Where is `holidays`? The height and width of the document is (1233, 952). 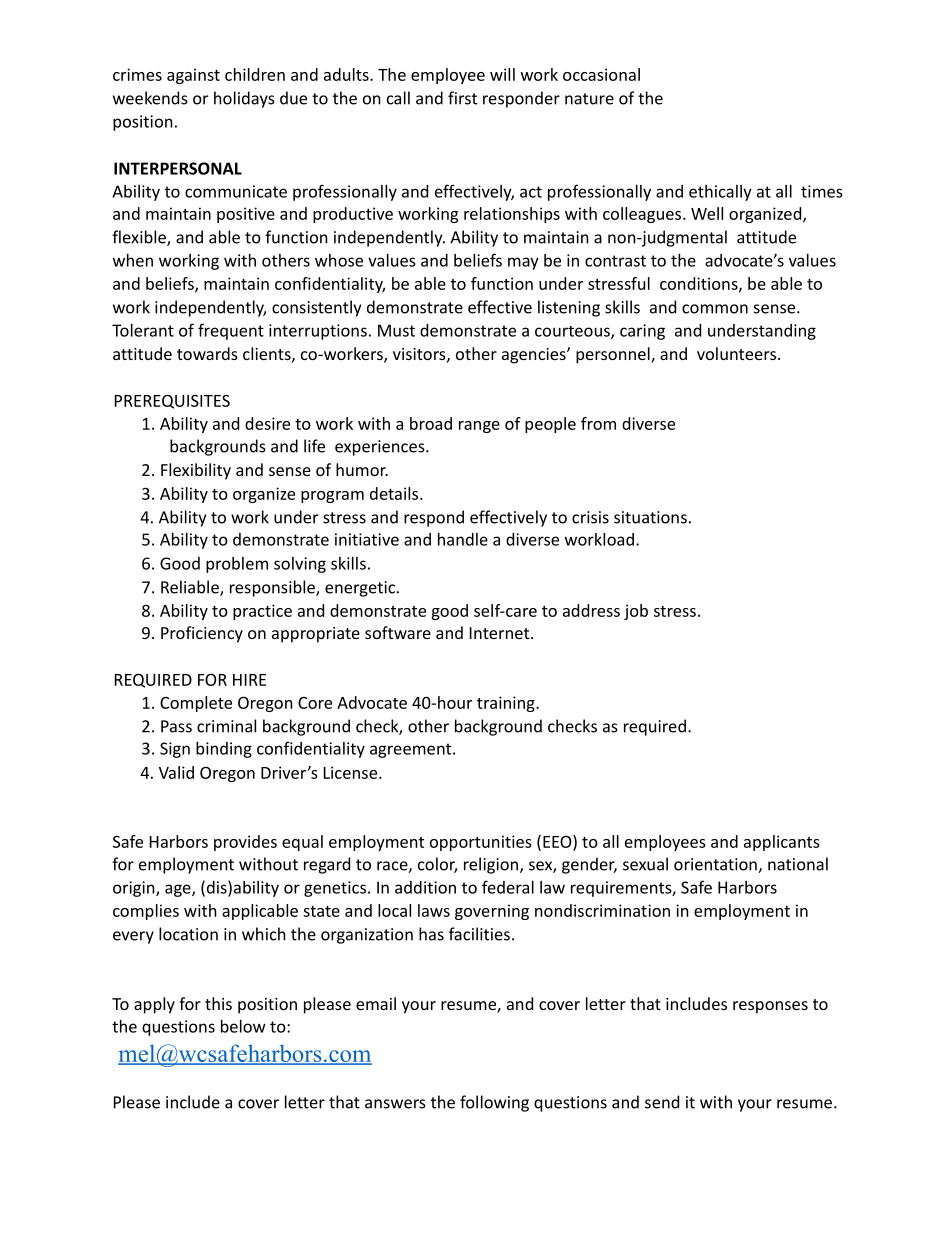 holidays is located at coordinates (244, 99).
